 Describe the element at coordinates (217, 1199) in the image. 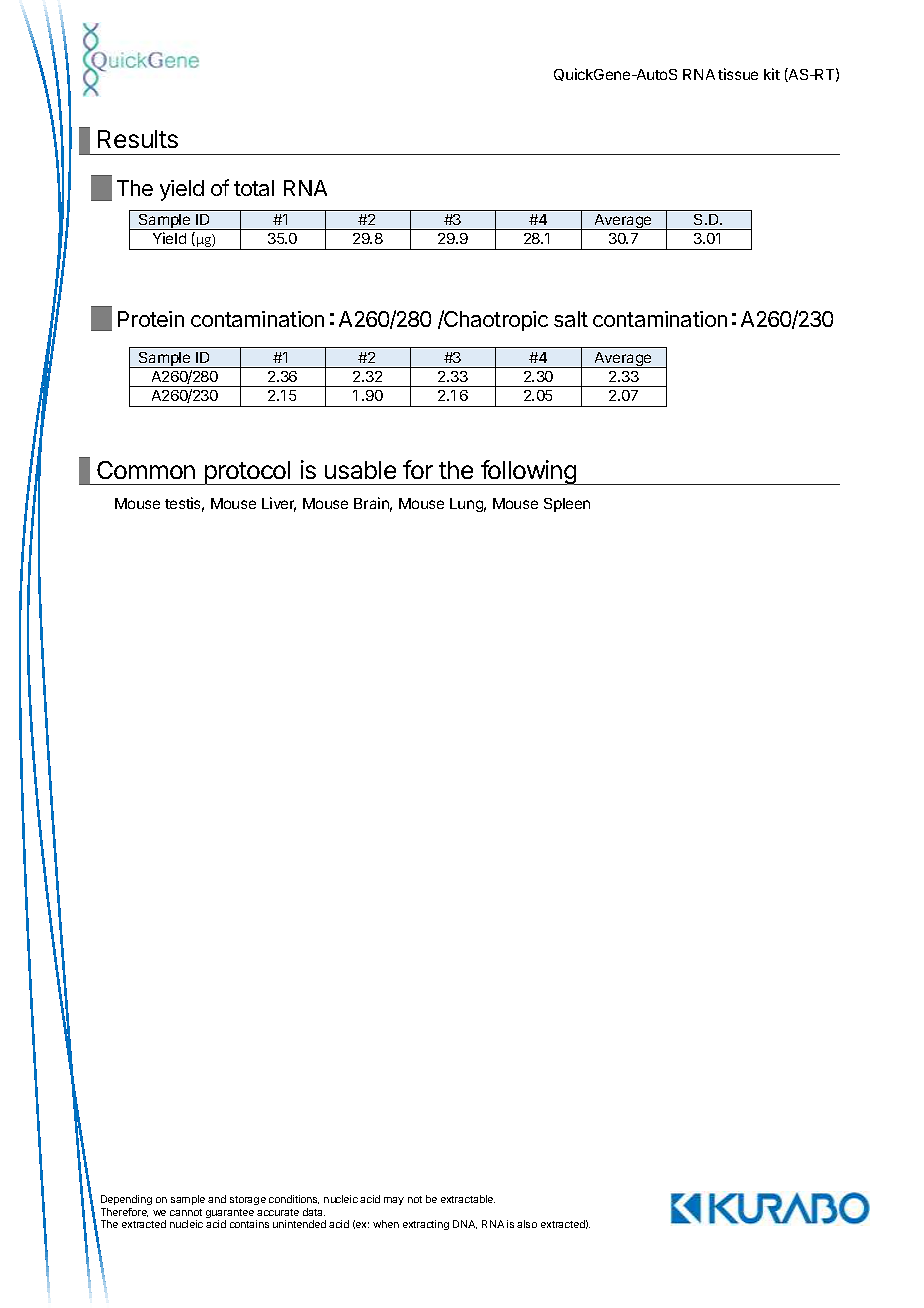

I see `and` at that location.
